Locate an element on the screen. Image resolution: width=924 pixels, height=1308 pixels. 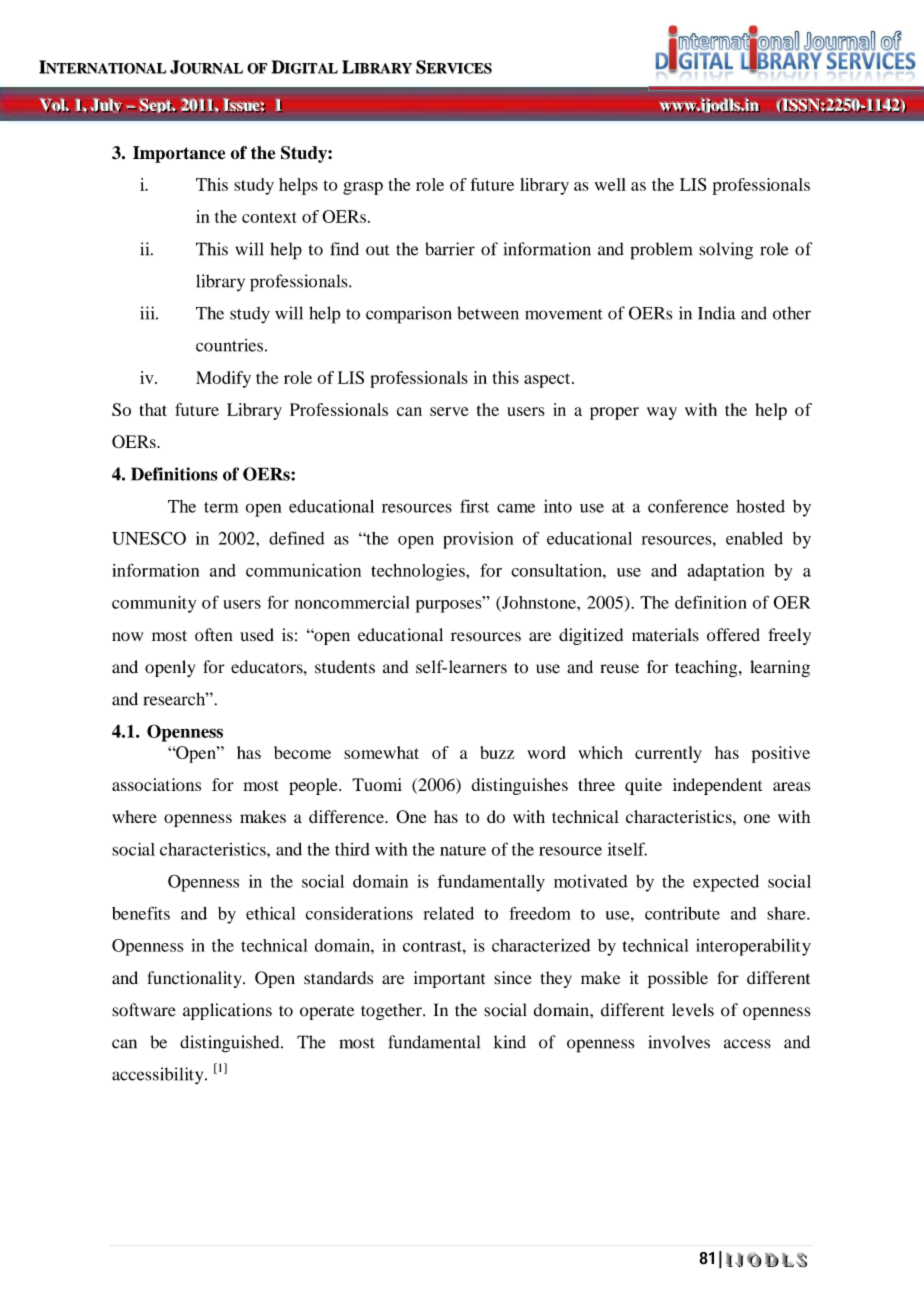
grasp is located at coordinates (363, 188).
